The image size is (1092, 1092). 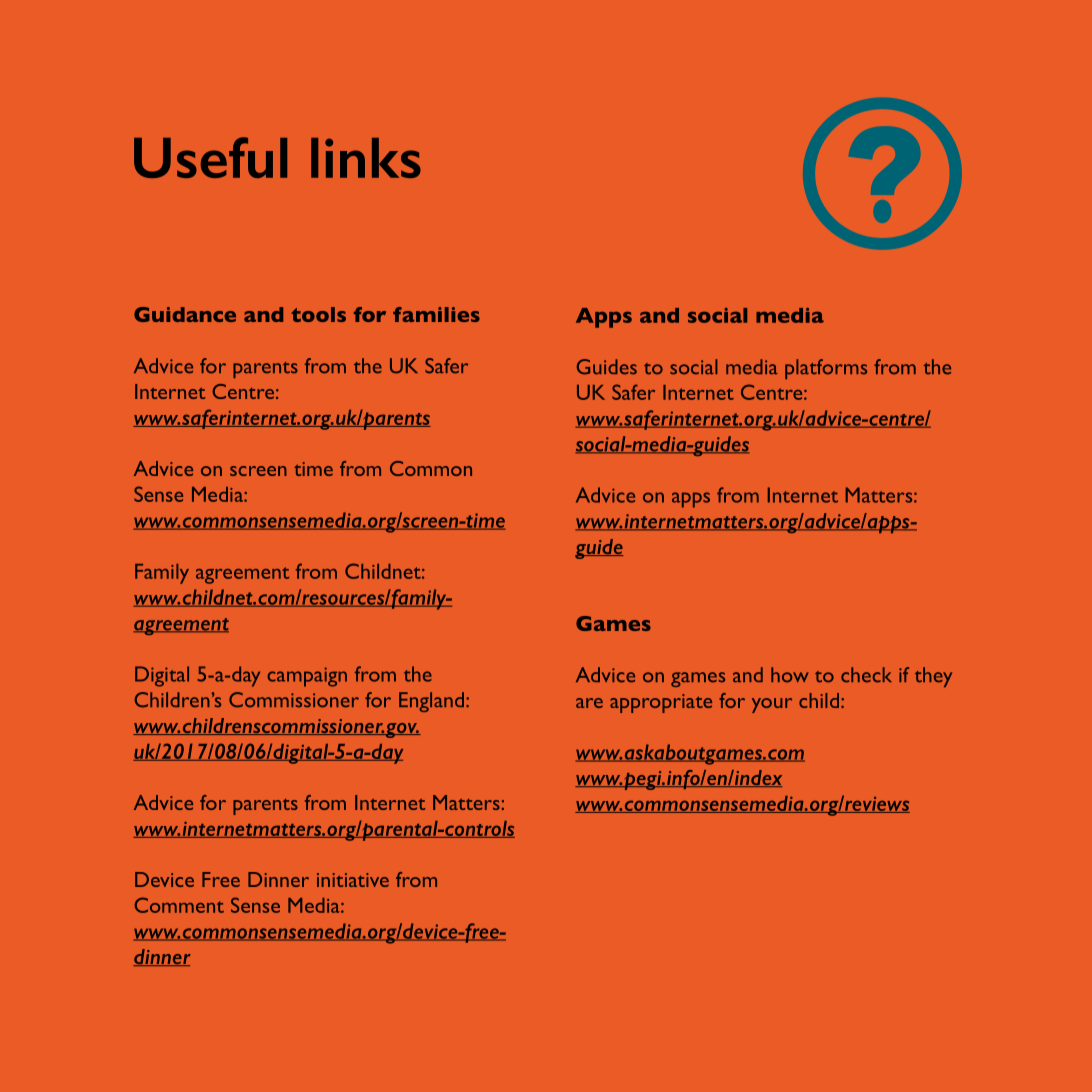 What do you see at coordinates (933, 677) in the page?
I see `they` at bounding box center [933, 677].
